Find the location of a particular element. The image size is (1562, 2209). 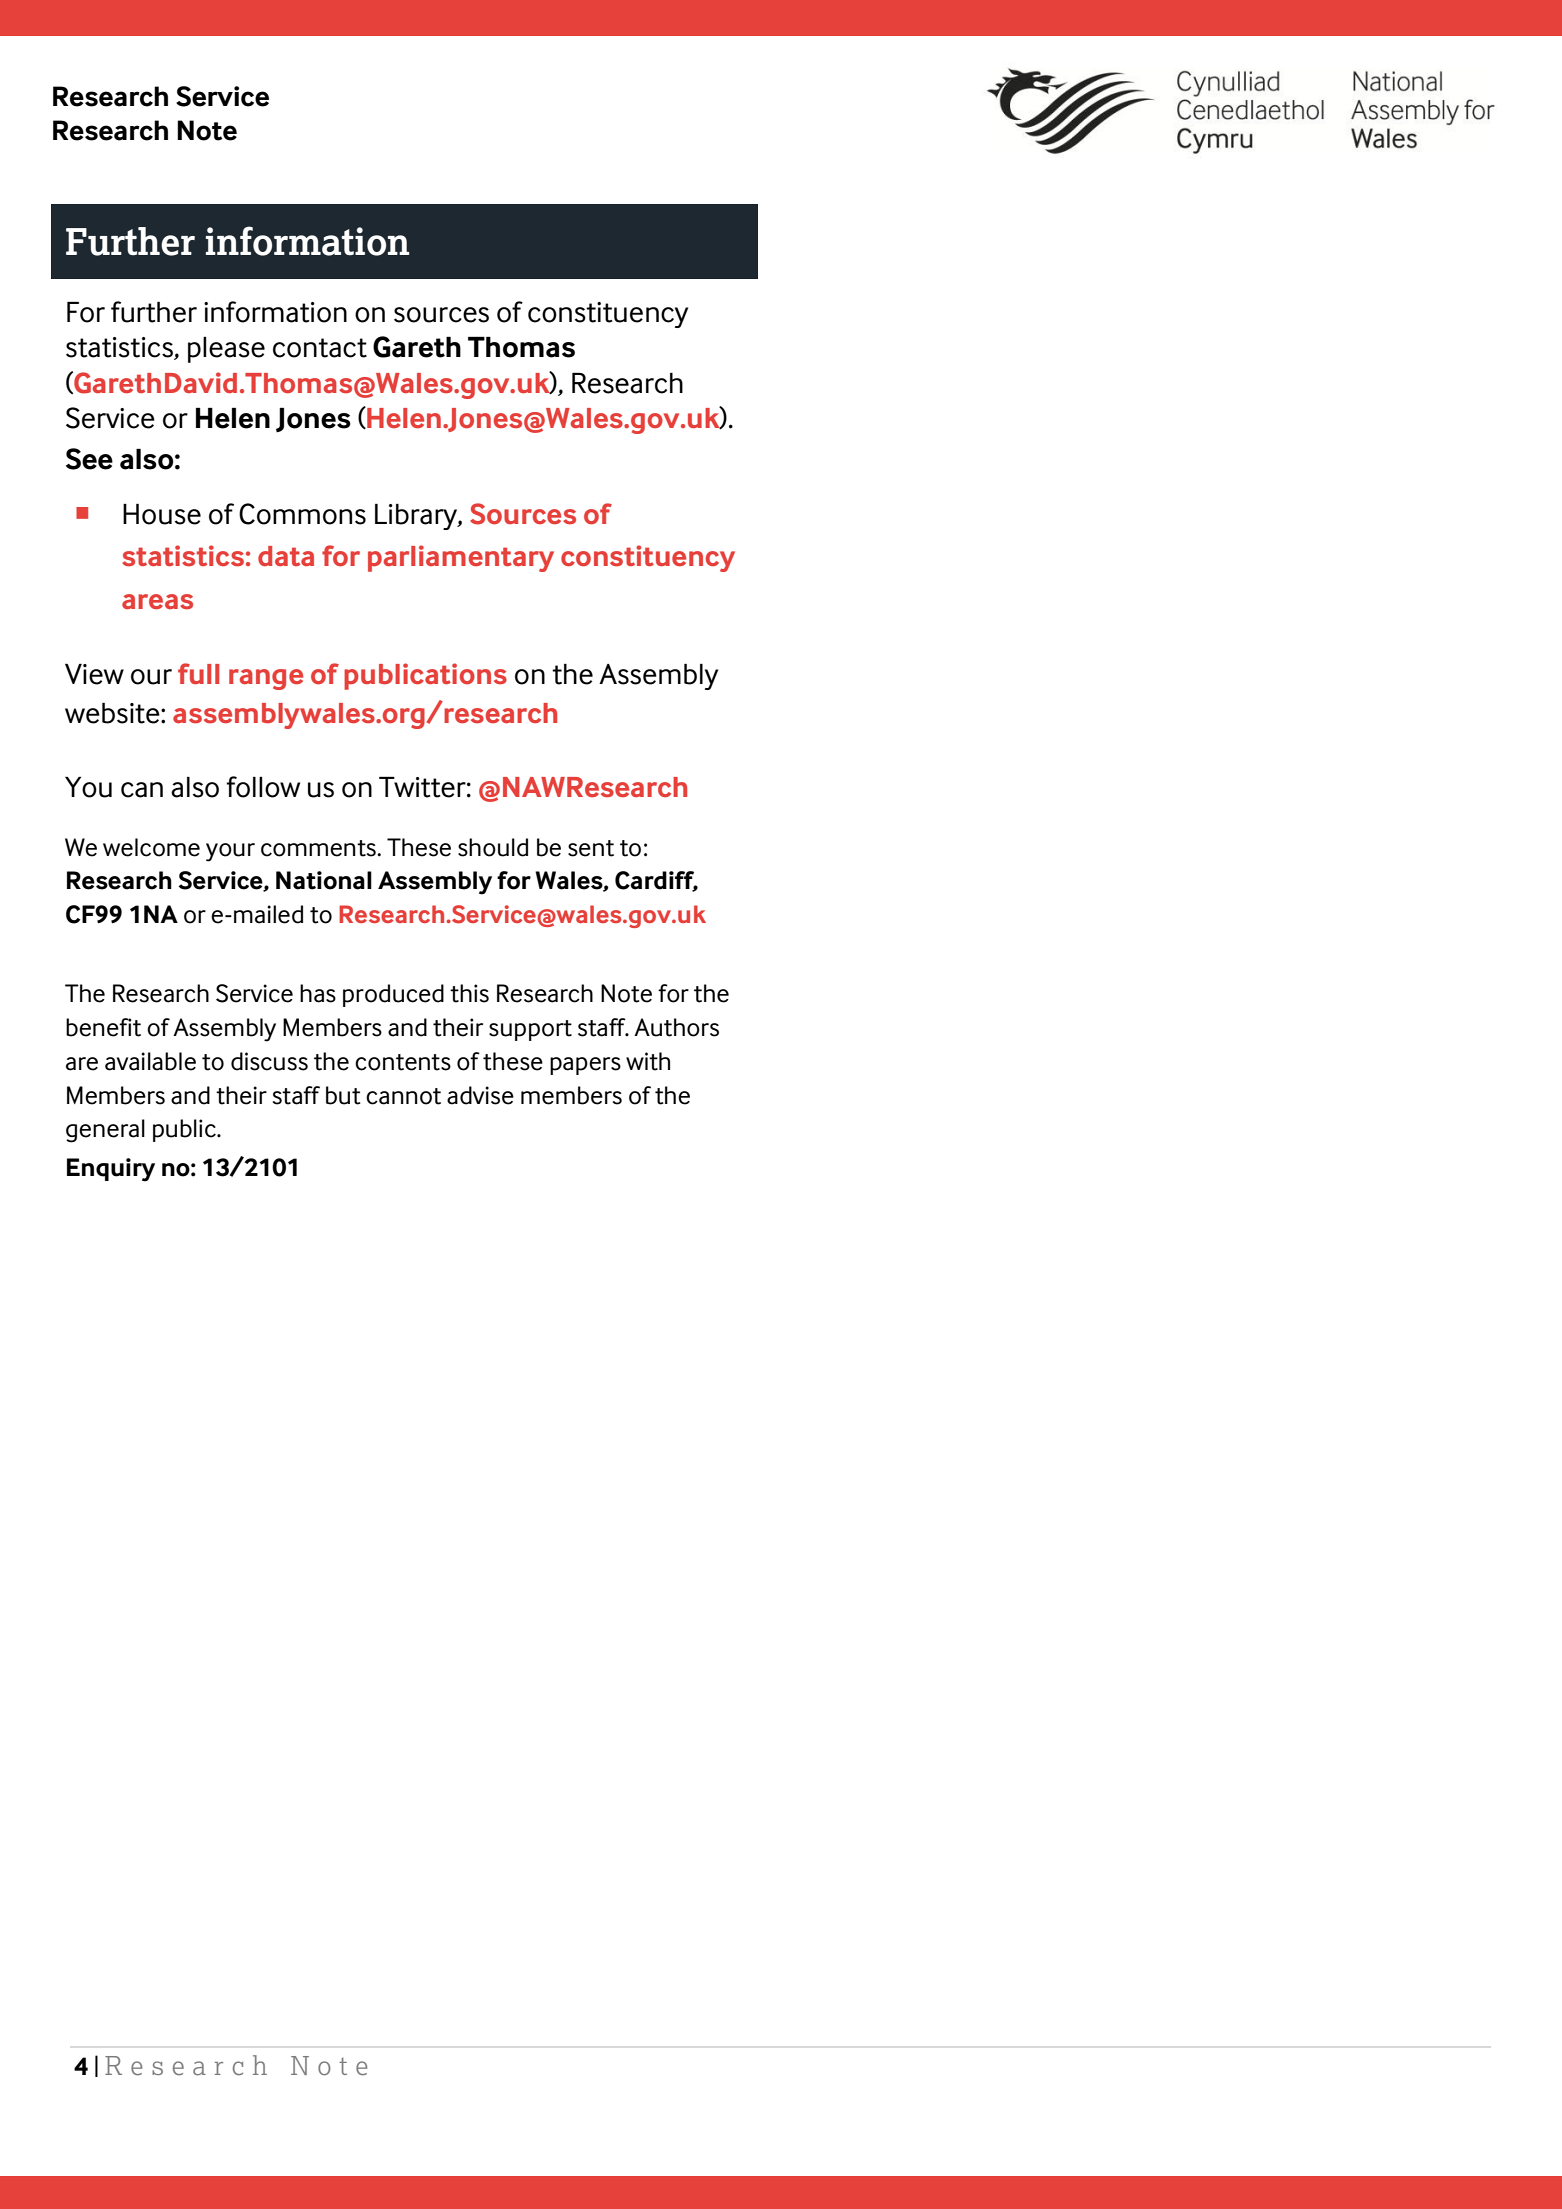

areas is located at coordinates (157, 601).
